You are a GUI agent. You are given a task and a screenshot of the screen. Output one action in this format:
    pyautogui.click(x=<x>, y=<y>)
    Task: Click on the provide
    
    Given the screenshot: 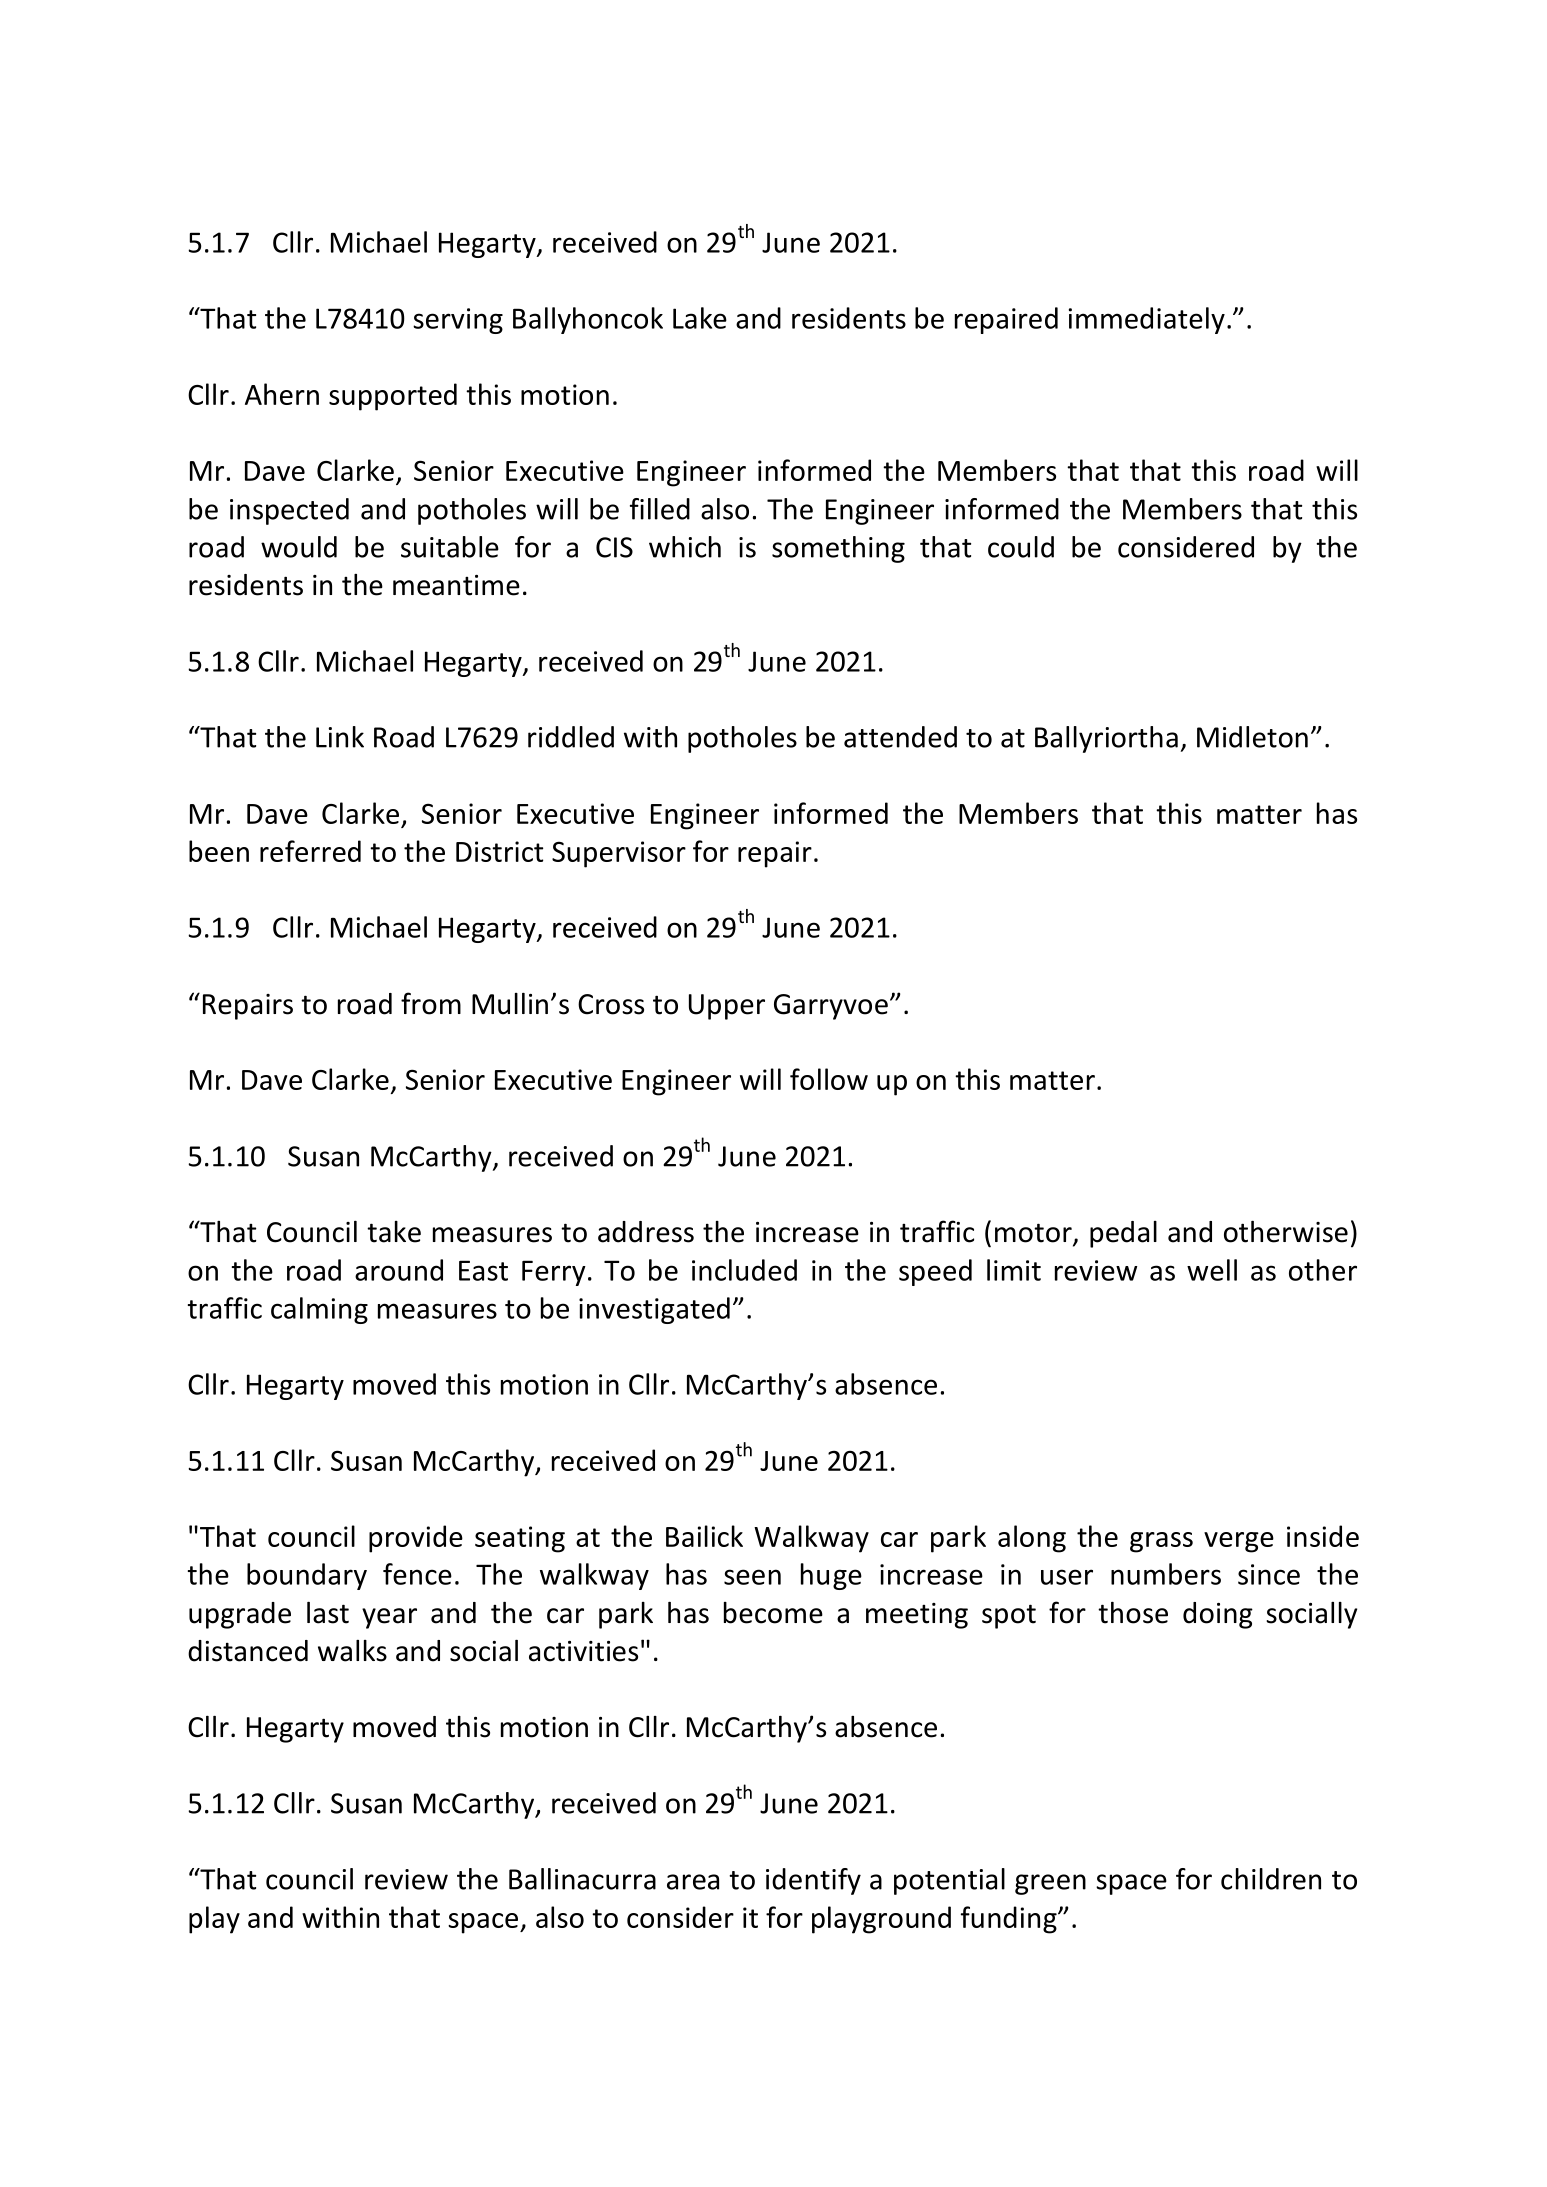 What is the action you would take?
    pyautogui.click(x=416, y=1539)
